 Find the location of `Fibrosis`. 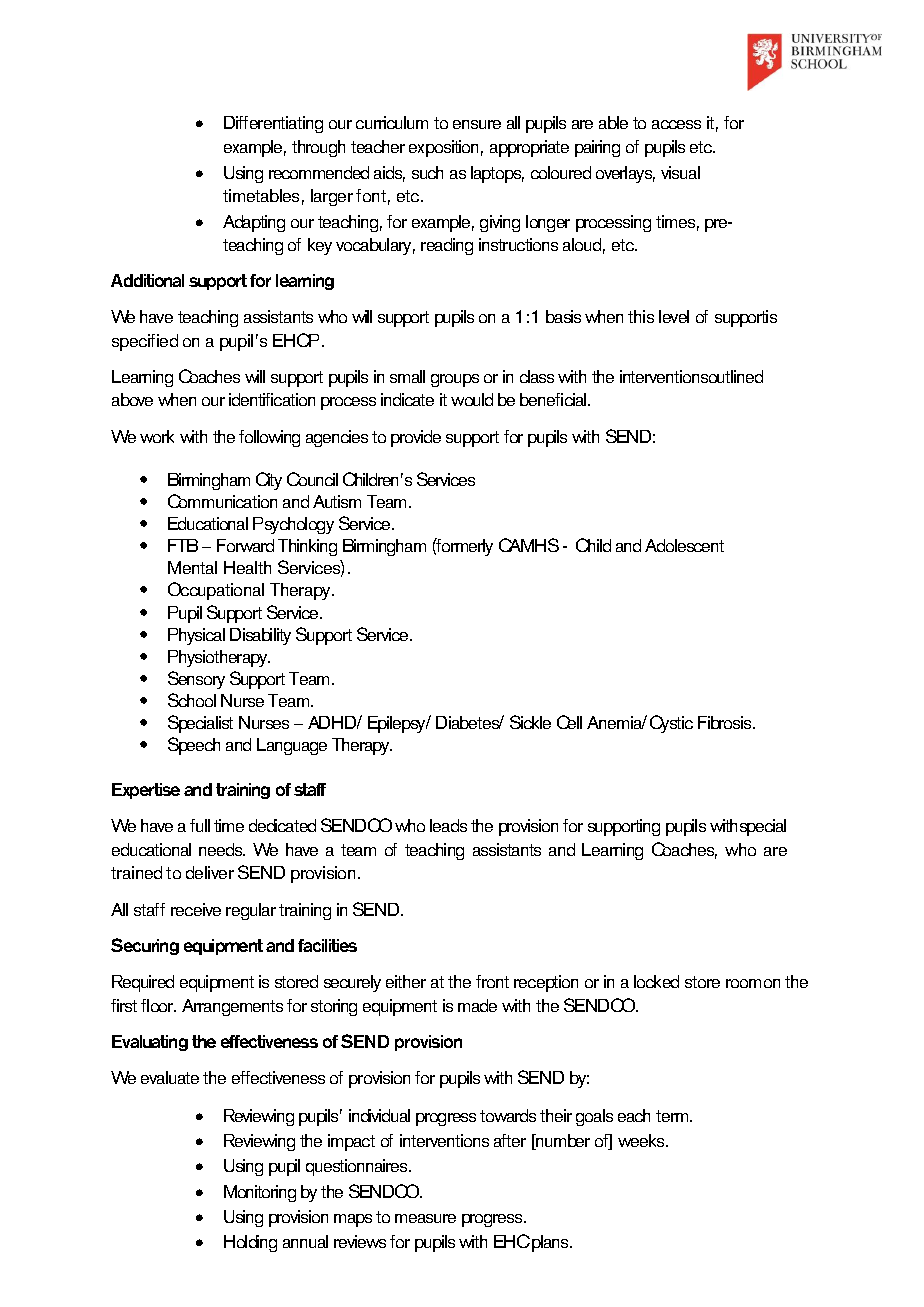

Fibrosis is located at coordinates (726, 722).
